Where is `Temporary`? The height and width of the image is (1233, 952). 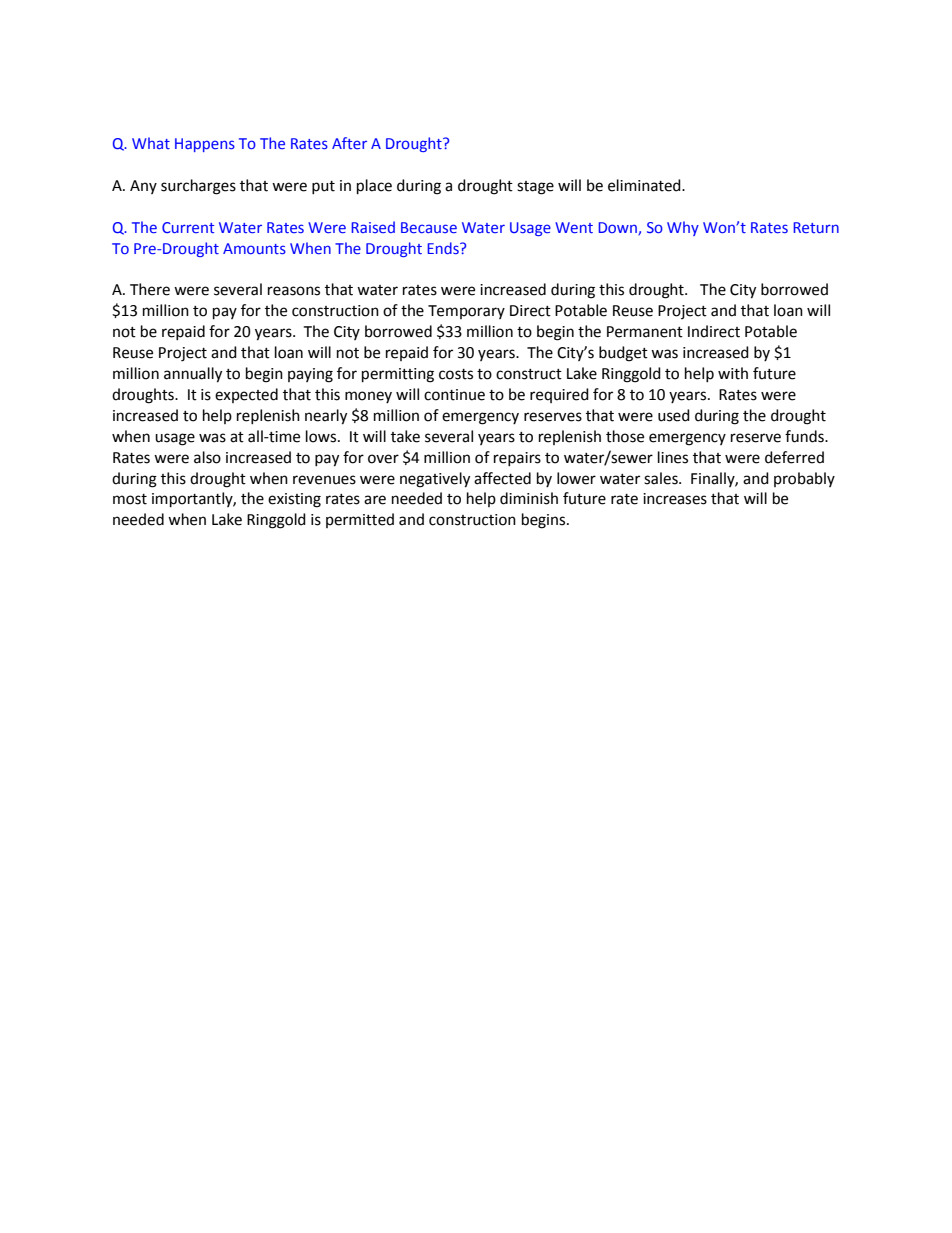
Temporary is located at coordinates (466, 312).
